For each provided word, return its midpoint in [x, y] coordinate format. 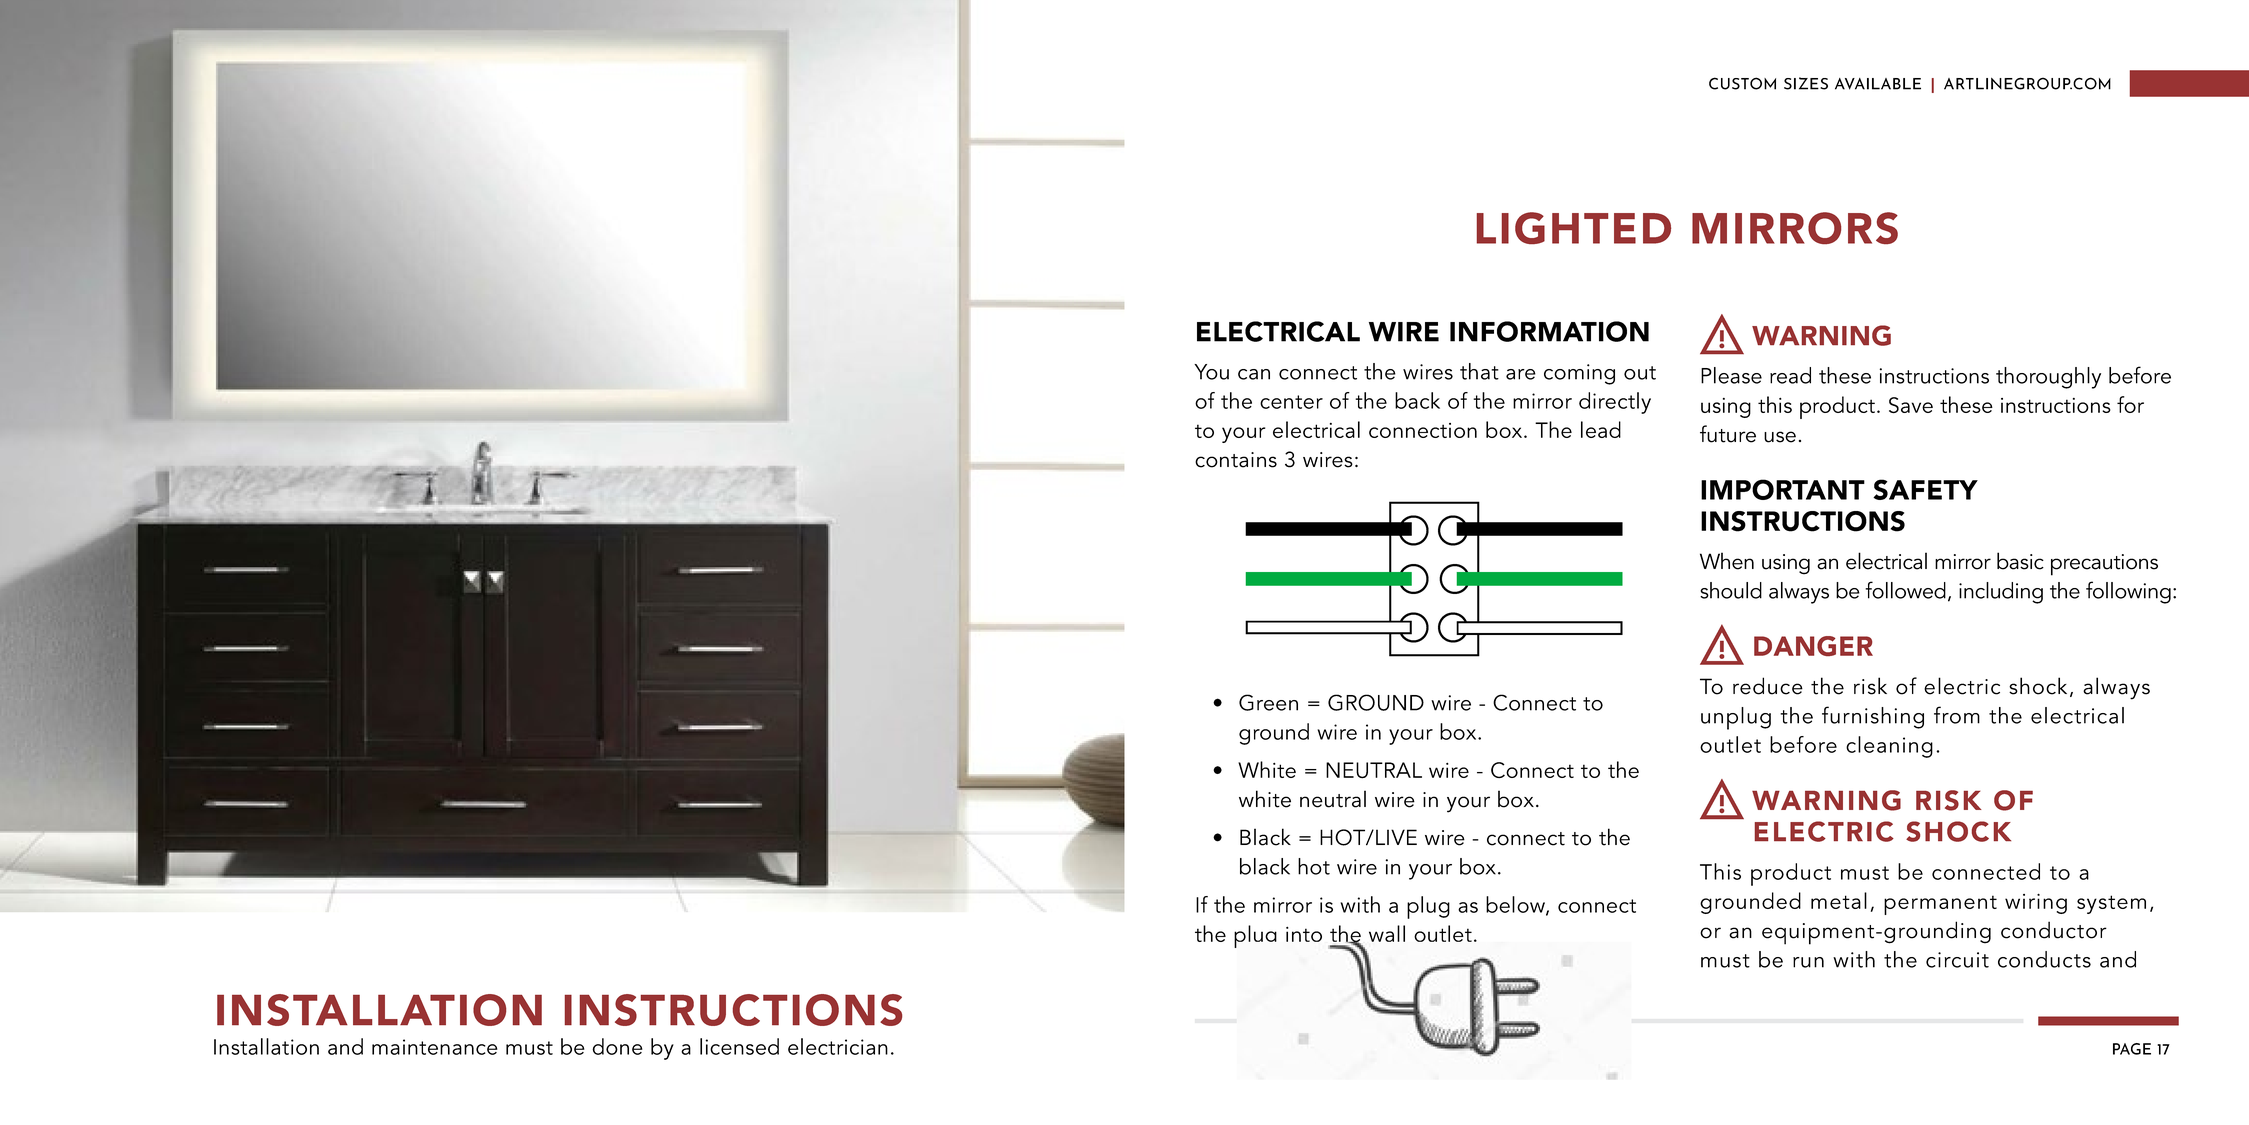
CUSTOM [1742, 83]
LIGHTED [1574, 228]
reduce [1768, 686]
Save [1911, 405]
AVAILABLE [1878, 84]
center [1291, 402]
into [1304, 934]
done [617, 1046]
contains [1236, 460]
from [1957, 715]
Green [1268, 702]
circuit [1957, 960]
